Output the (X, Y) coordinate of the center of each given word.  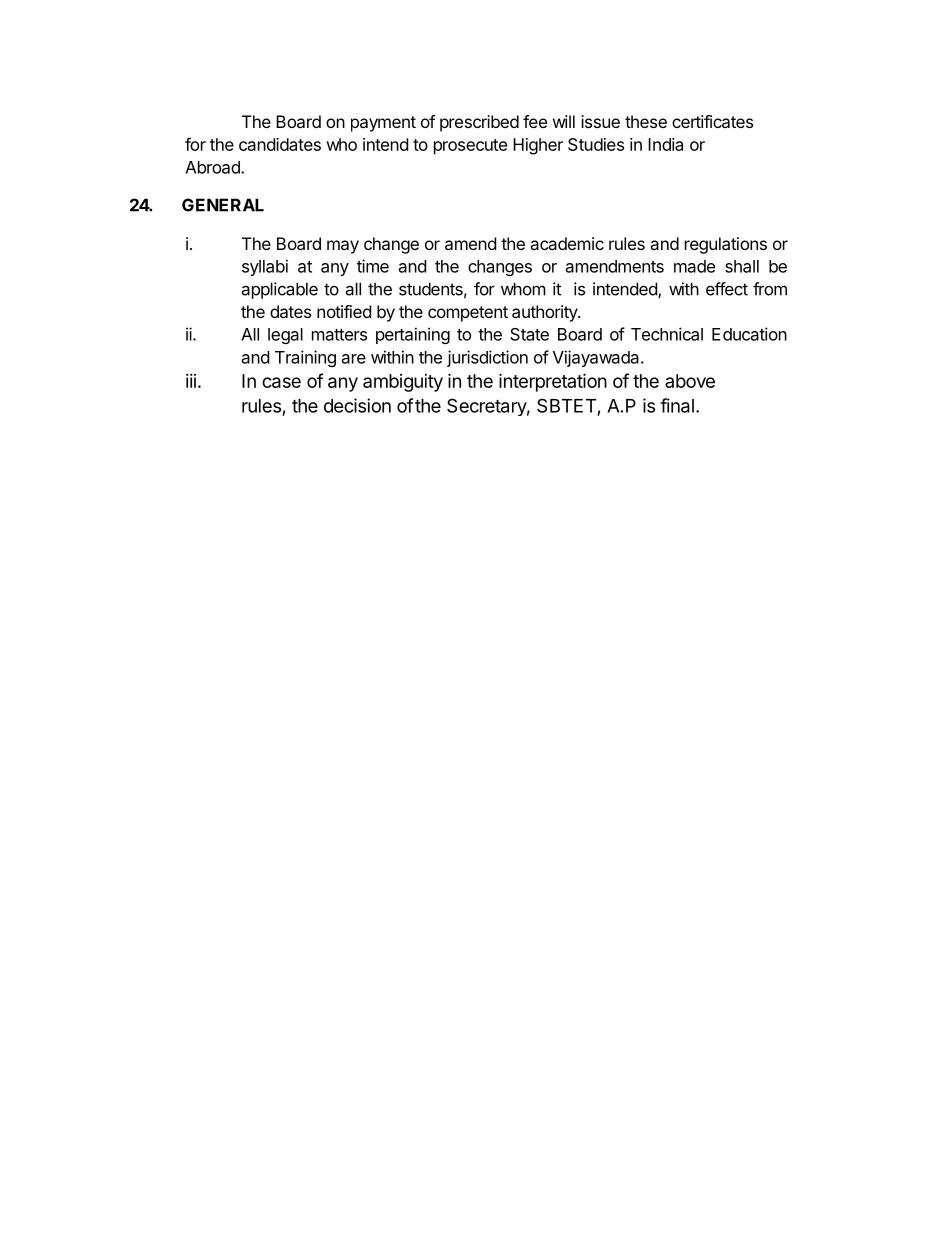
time (373, 266)
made (694, 266)
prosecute (470, 147)
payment (383, 124)
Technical (667, 334)
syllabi (265, 267)
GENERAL (223, 205)
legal (285, 336)
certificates (712, 121)
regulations (726, 245)
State (529, 334)
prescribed (479, 123)
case (281, 382)
